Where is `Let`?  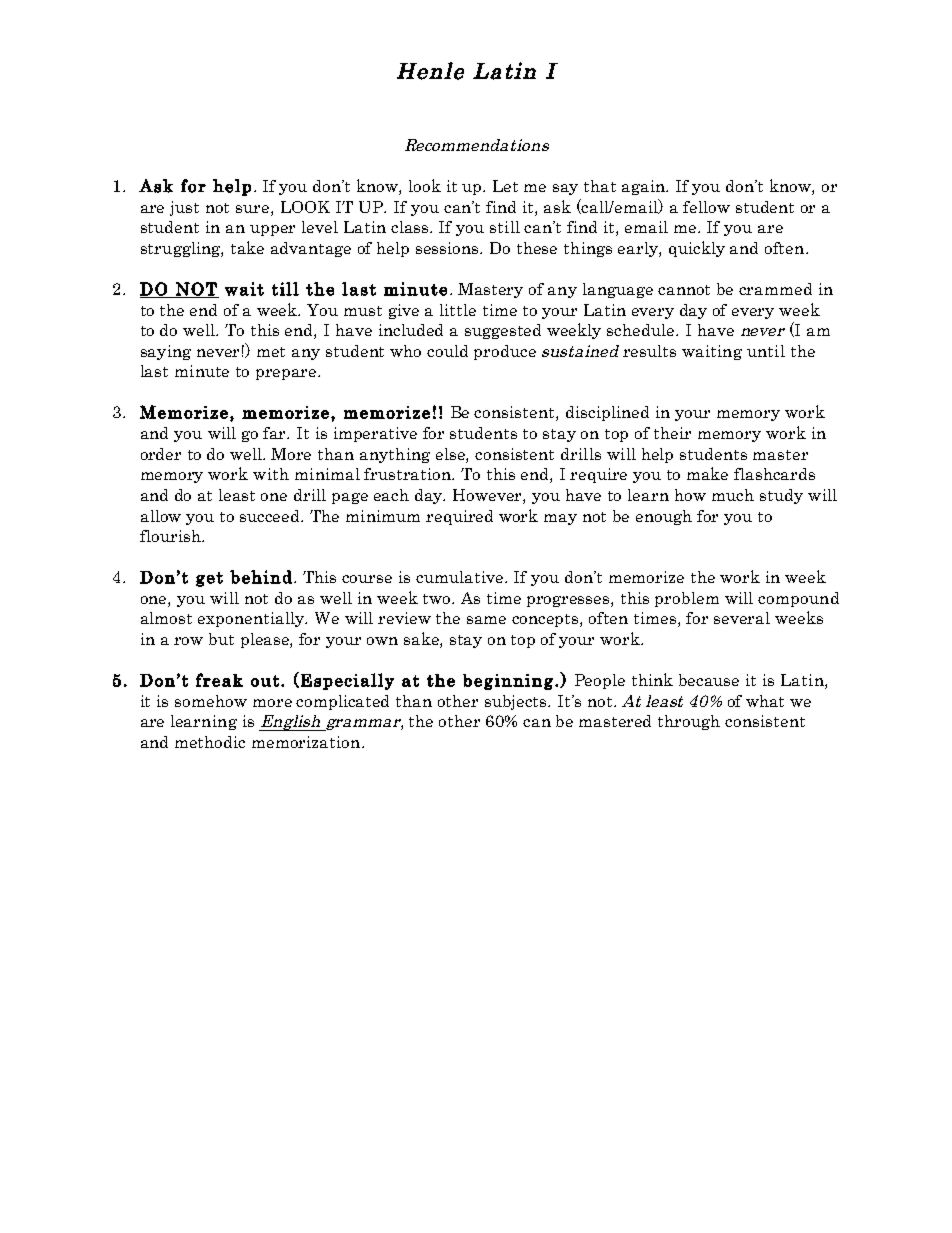 Let is located at coordinates (505, 186).
